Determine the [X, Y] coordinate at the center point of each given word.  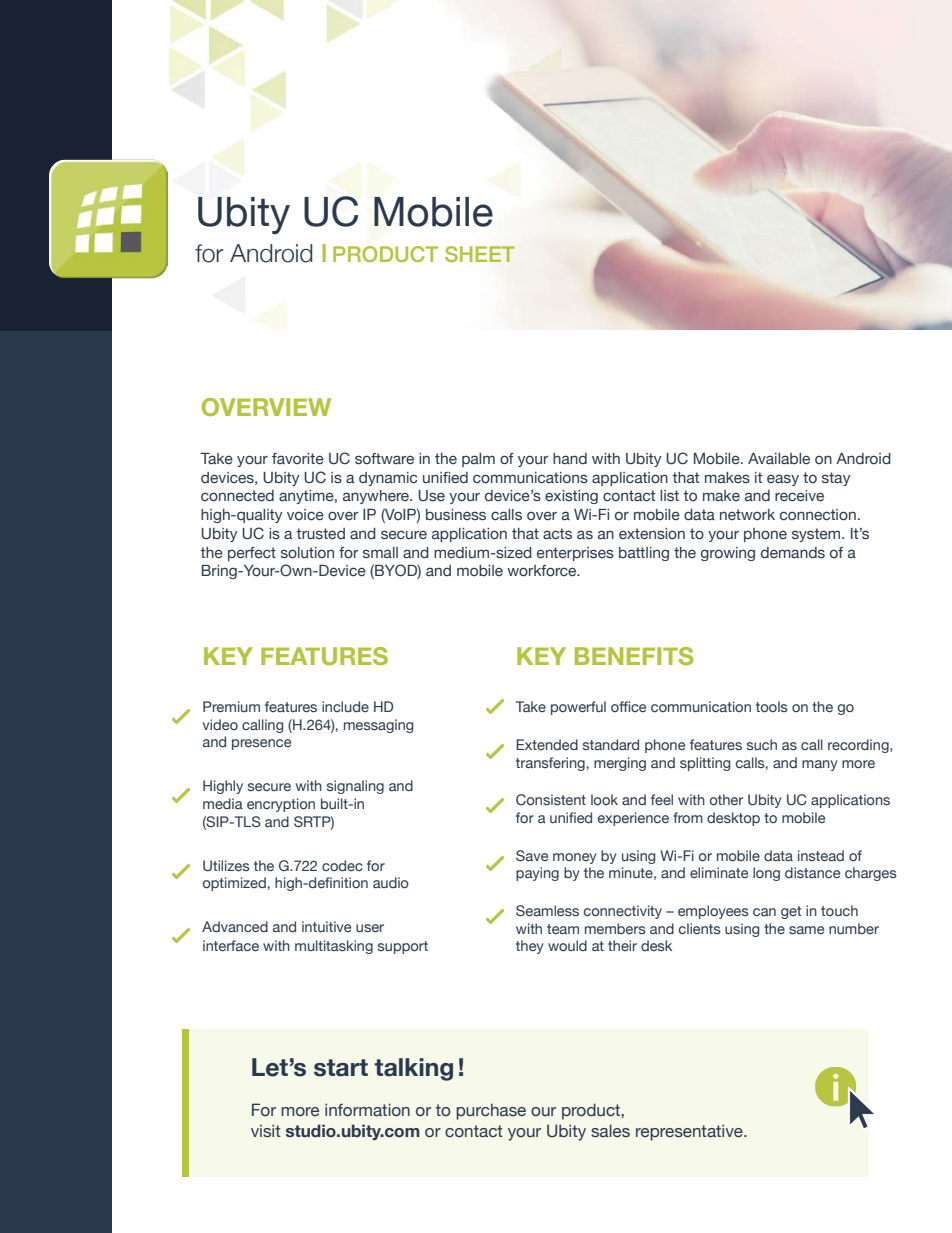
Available [779, 459]
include [345, 706]
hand [570, 459]
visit [266, 1130]
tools [772, 706]
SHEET [480, 254]
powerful [578, 708]
